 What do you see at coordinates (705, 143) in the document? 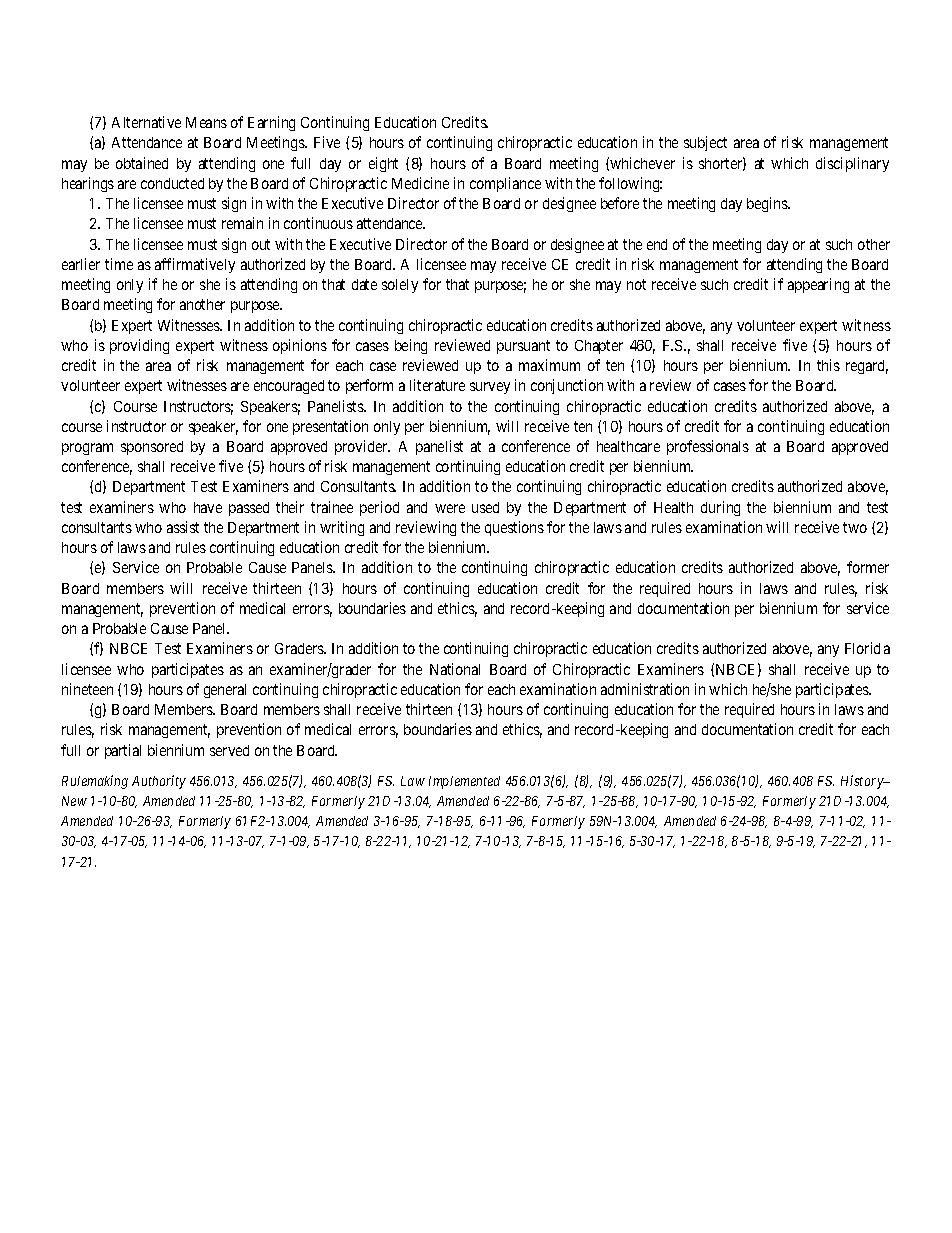
I see `subject` at bounding box center [705, 143].
